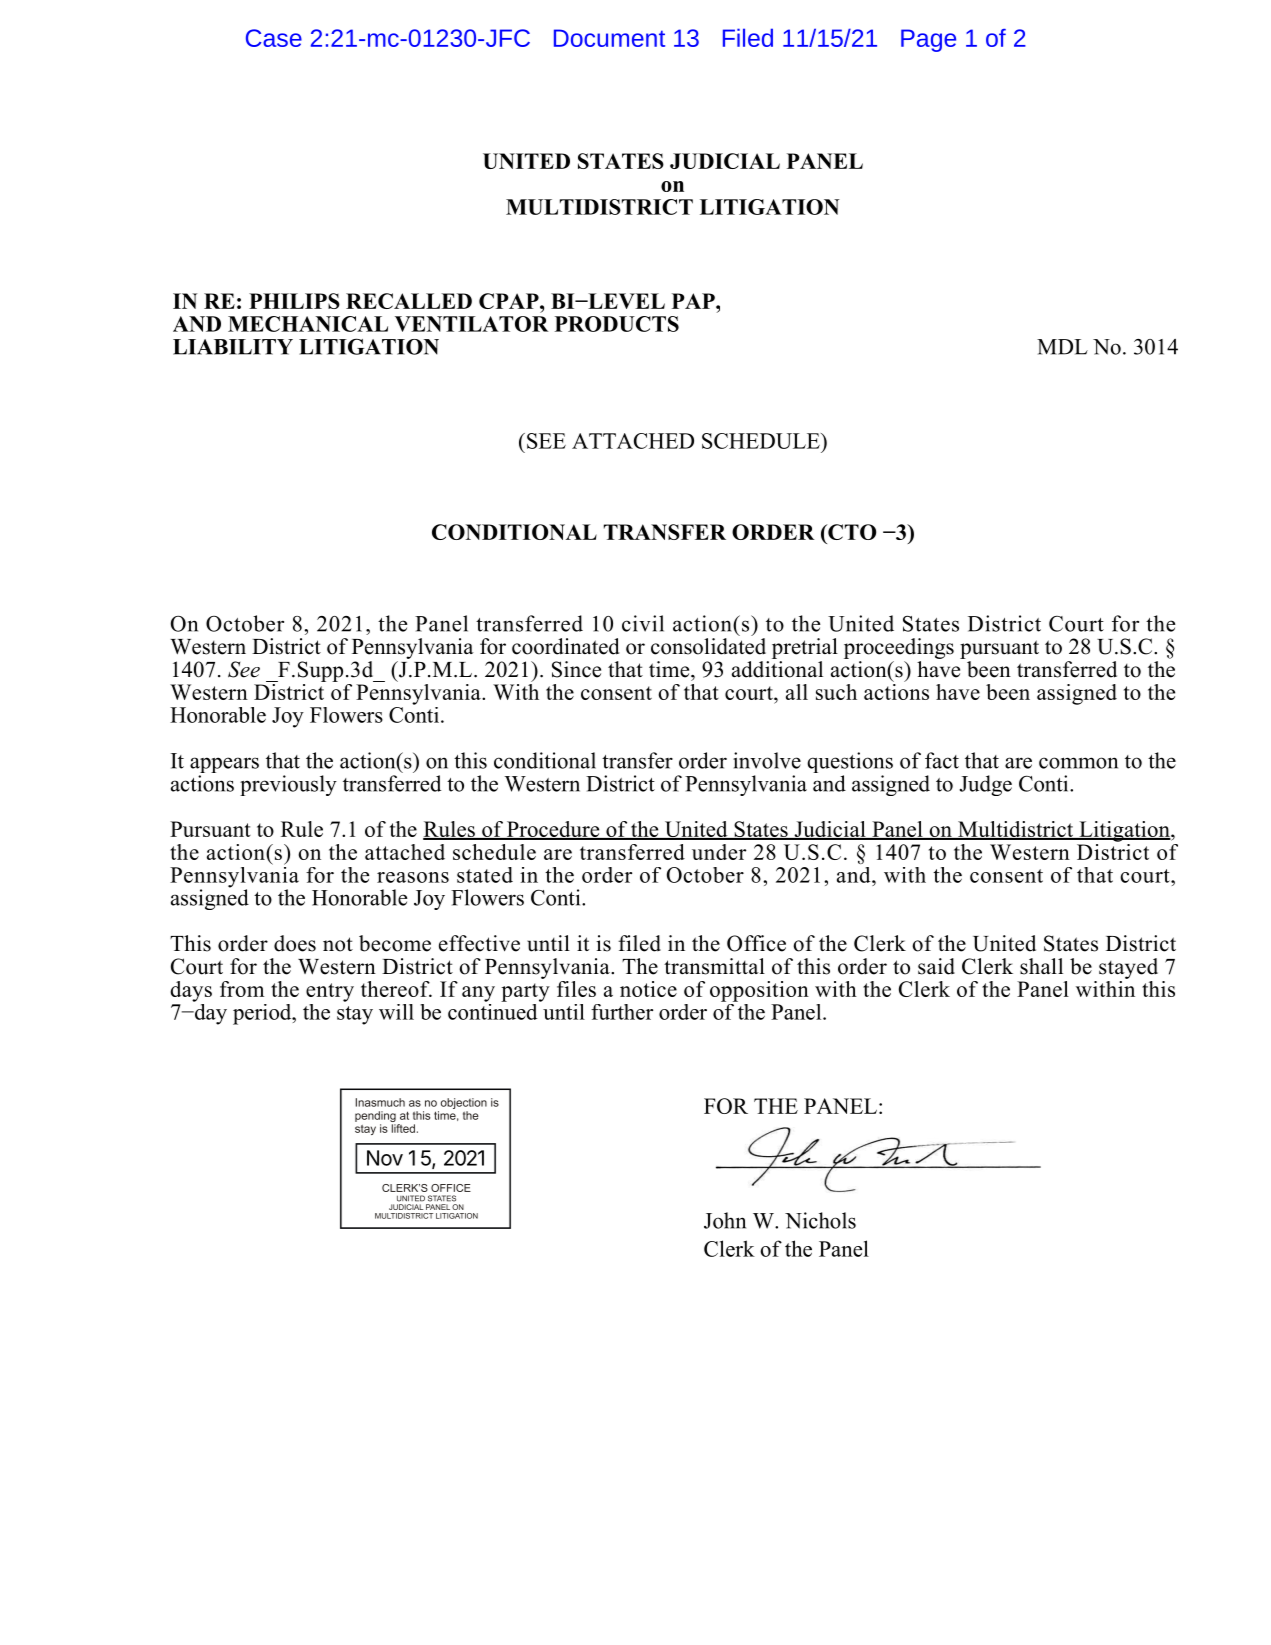 Image resolution: width=1271 pixels, height=1645 pixels. I want to click on Nichols, so click(820, 1220).
